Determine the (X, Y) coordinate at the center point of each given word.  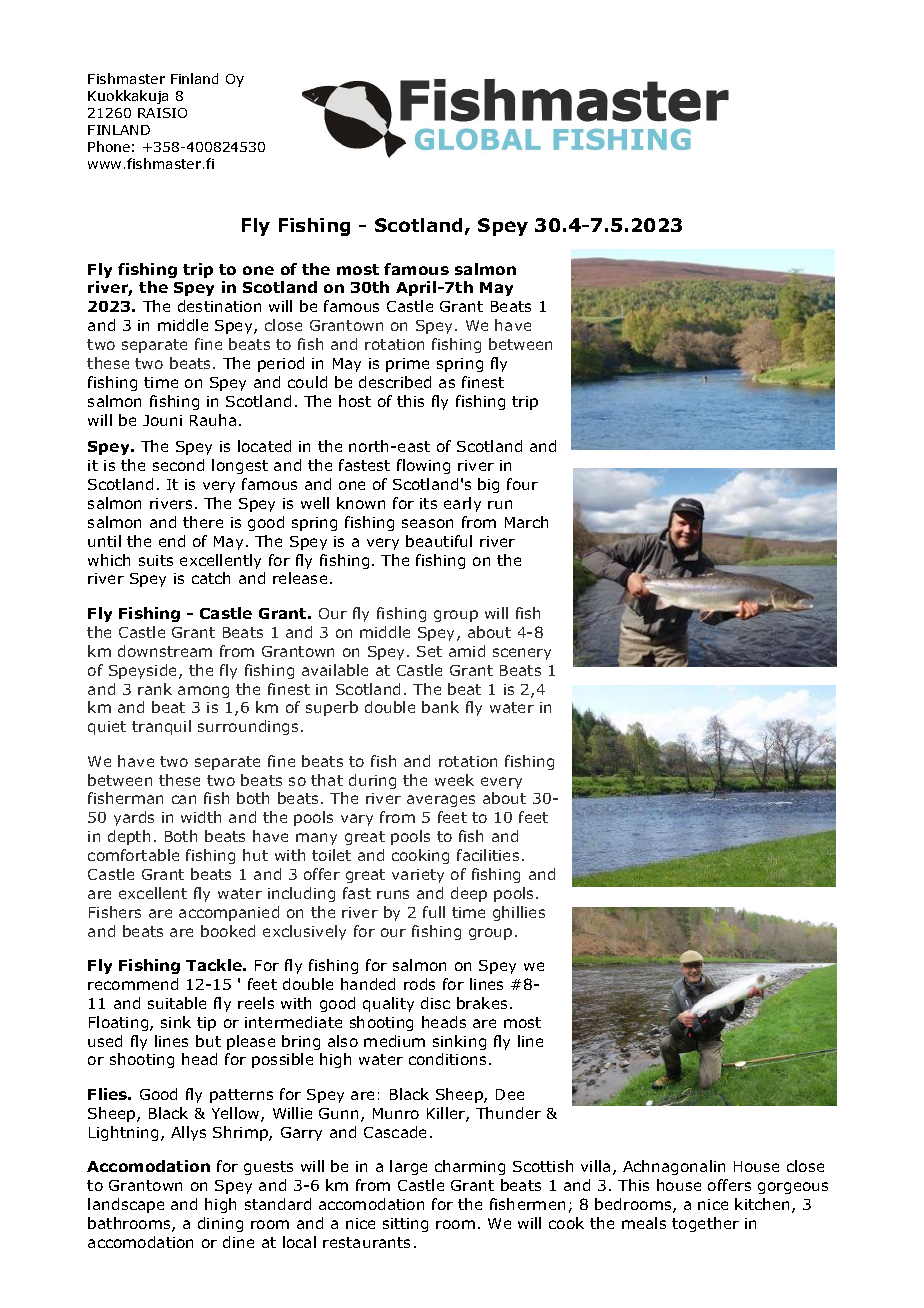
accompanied (229, 913)
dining (220, 1224)
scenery (522, 654)
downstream (165, 651)
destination (219, 306)
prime (407, 365)
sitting (405, 1225)
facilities (488, 855)
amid (467, 651)
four (522, 484)
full (434, 912)
